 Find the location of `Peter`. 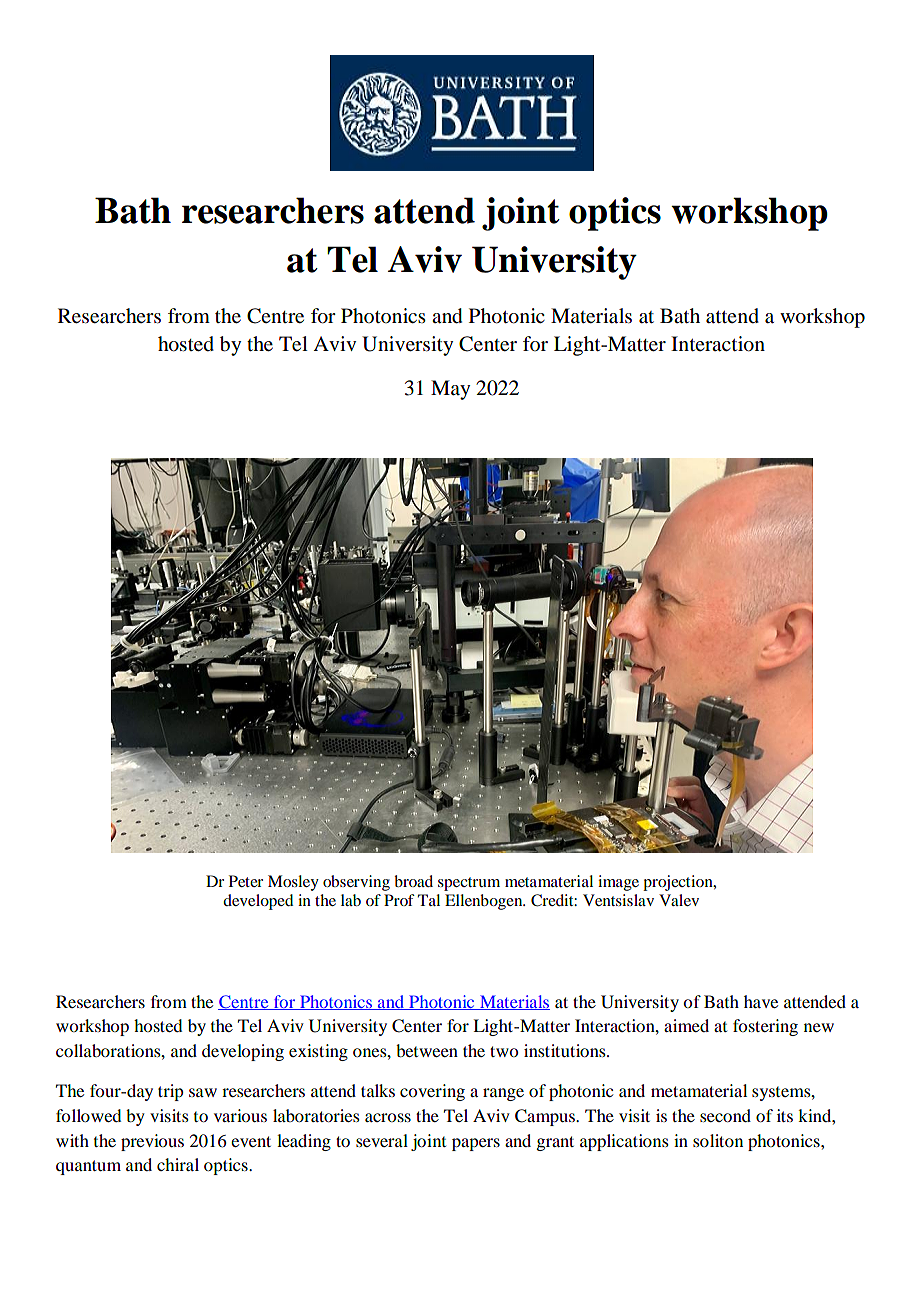

Peter is located at coordinates (246, 881).
